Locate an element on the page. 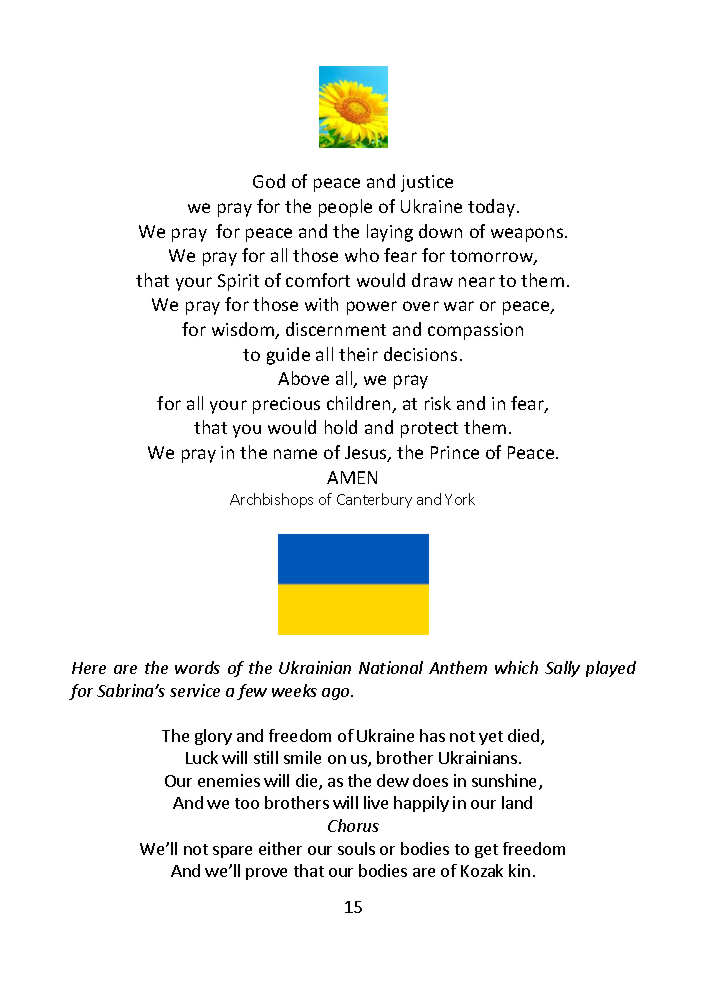 Image resolution: width=707 pixels, height=1000 pixels. service is located at coordinates (195, 690).
